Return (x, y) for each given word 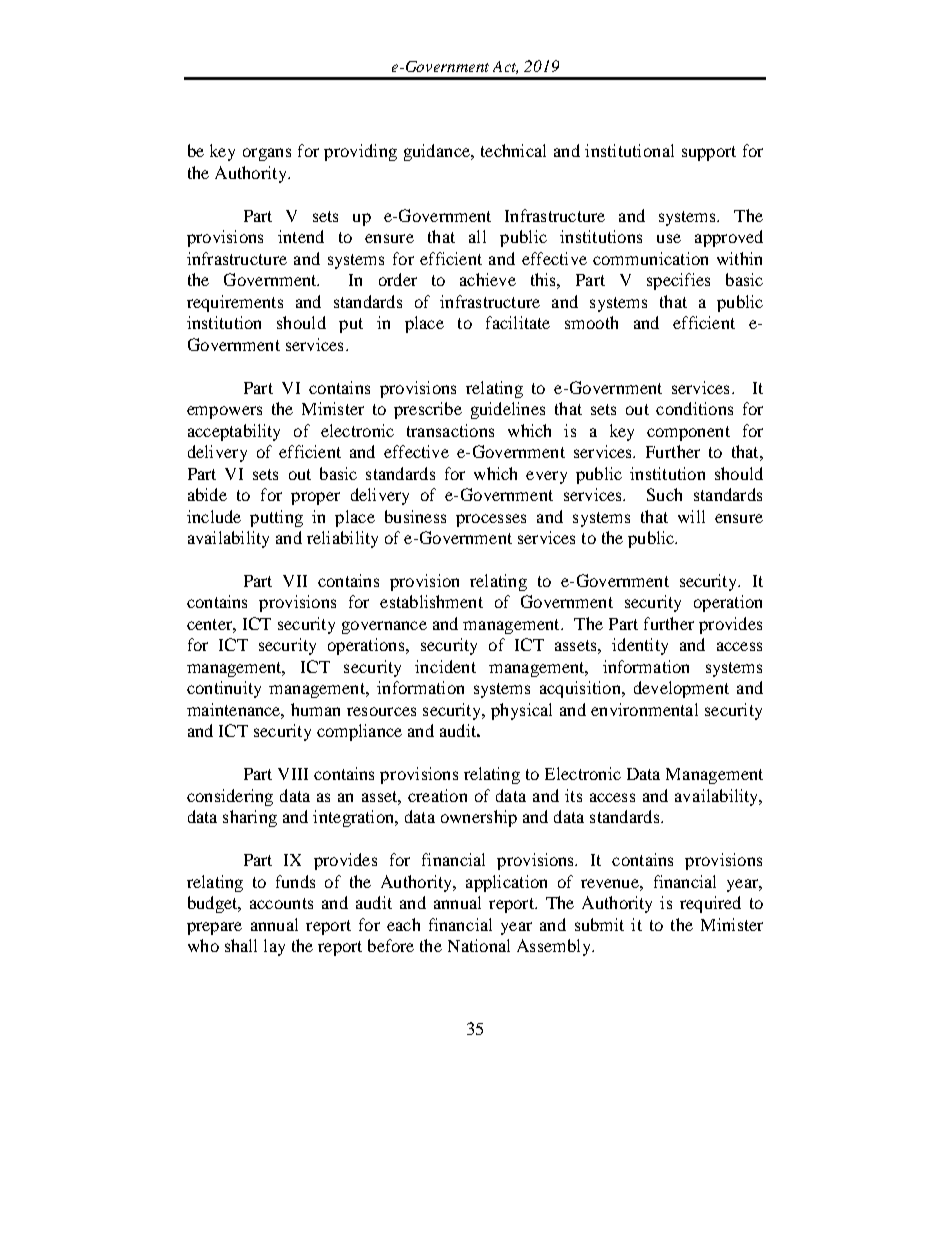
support (709, 153)
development (681, 689)
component (688, 433)
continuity (224, 689)
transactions (450, 430)
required (710, 904)
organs (267, 154)
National (479, 945)
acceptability (234, 432)
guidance (438, 152)
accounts (281, 903)
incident (445, 666)
